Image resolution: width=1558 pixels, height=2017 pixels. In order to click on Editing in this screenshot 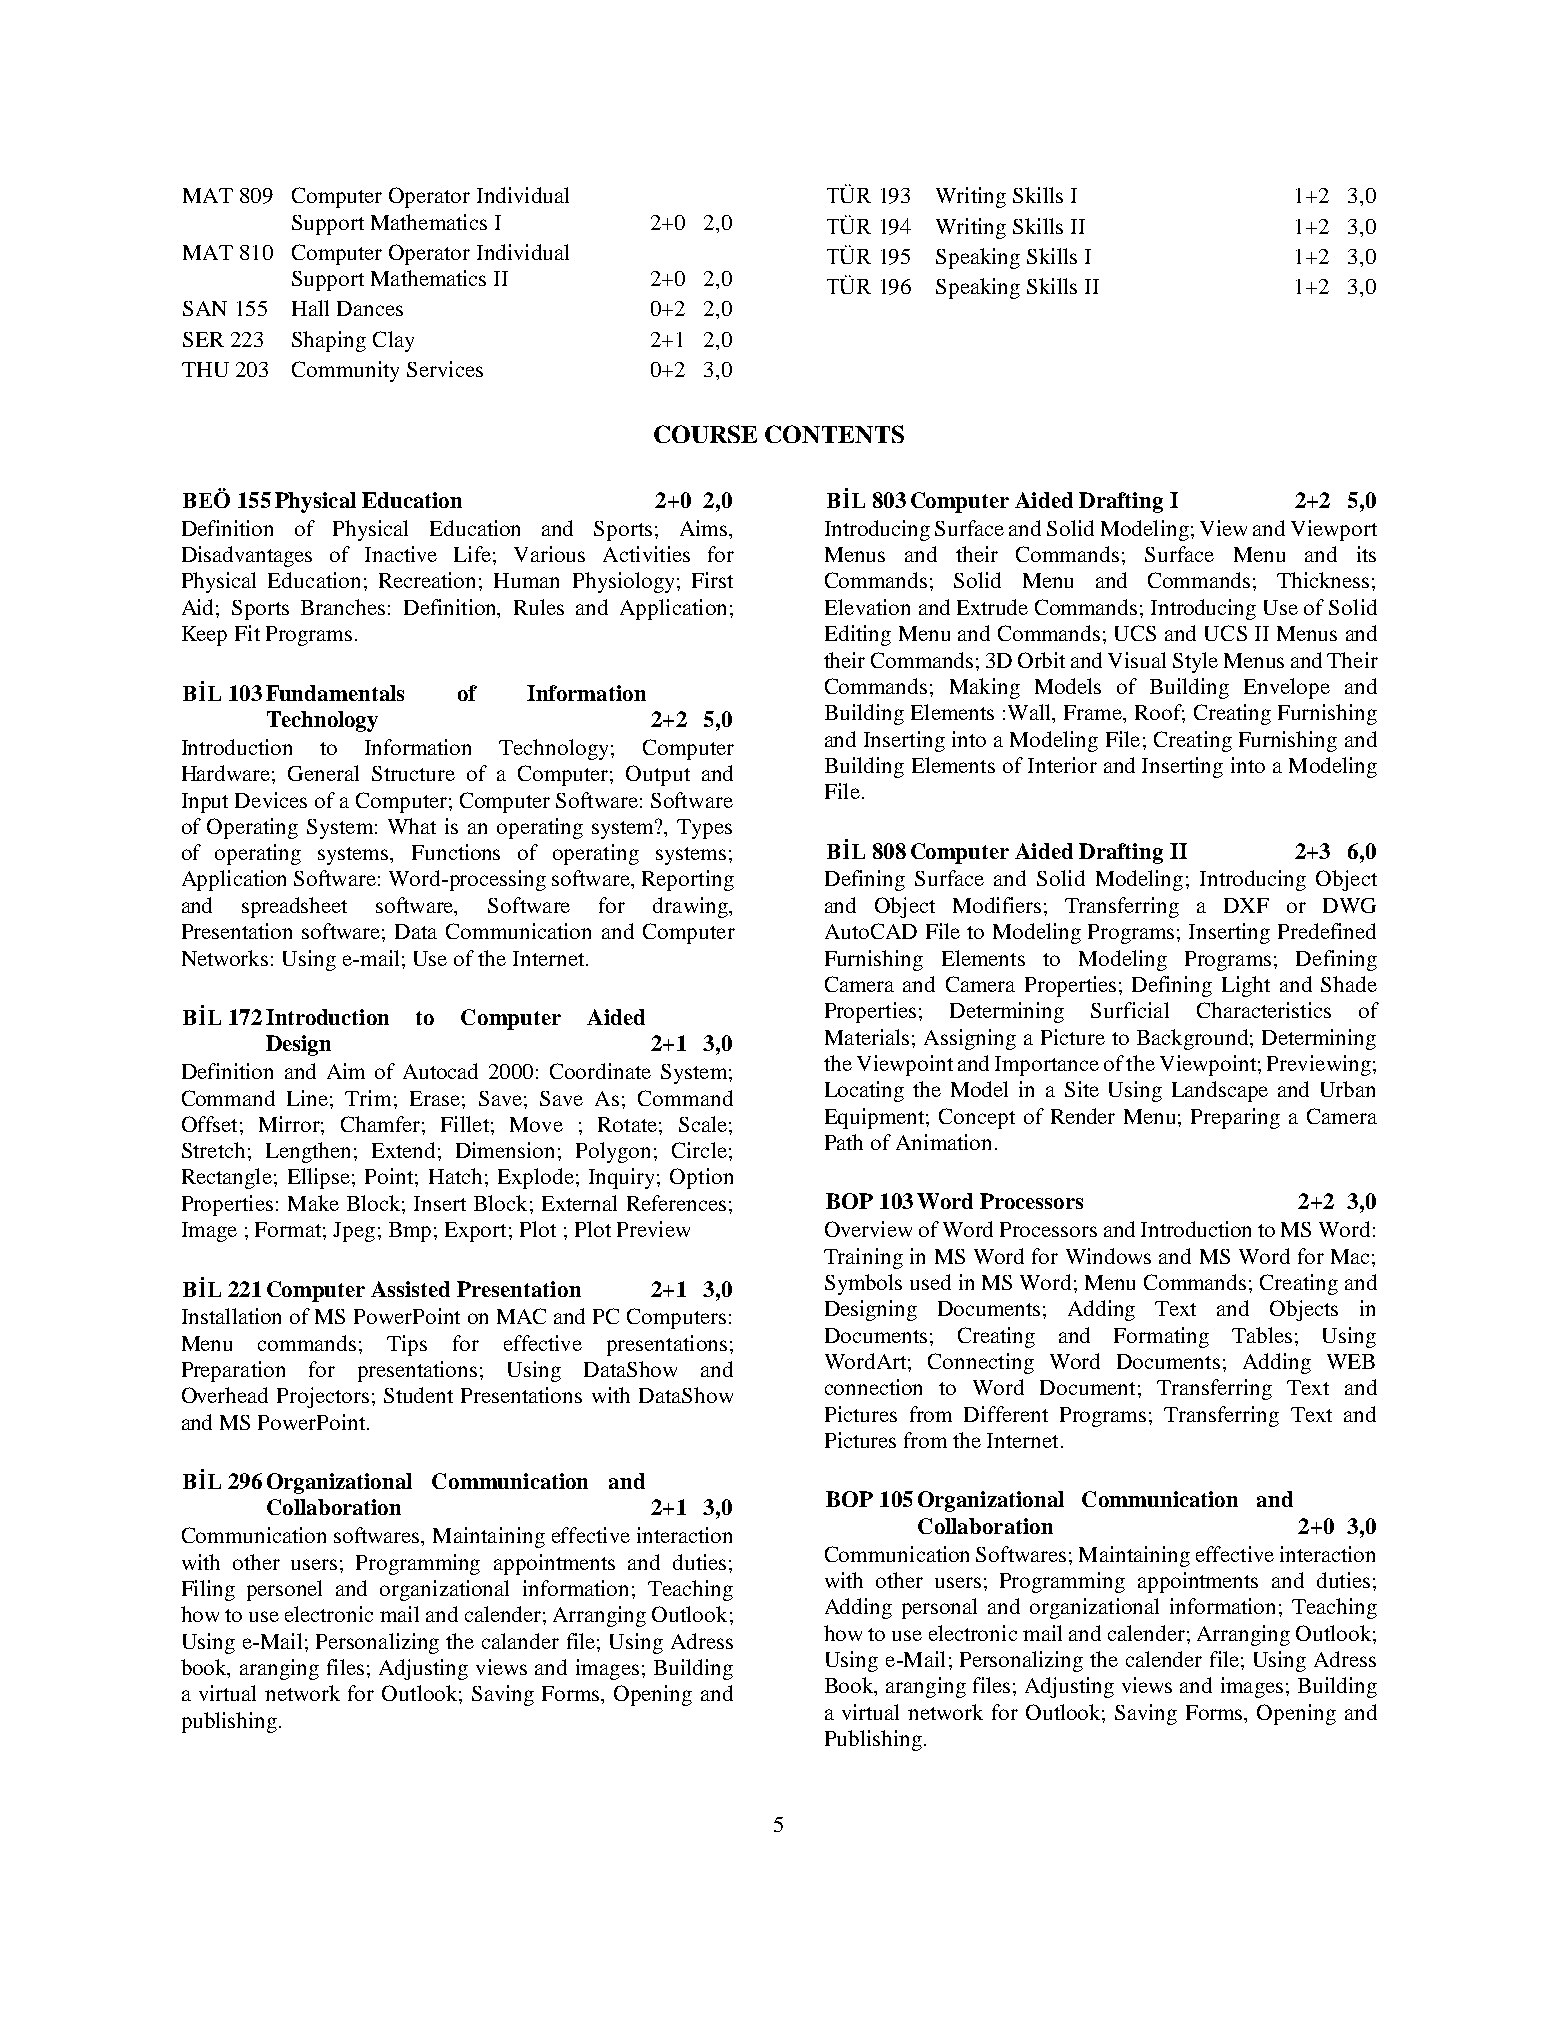, I will do `click(858, 635)`.
